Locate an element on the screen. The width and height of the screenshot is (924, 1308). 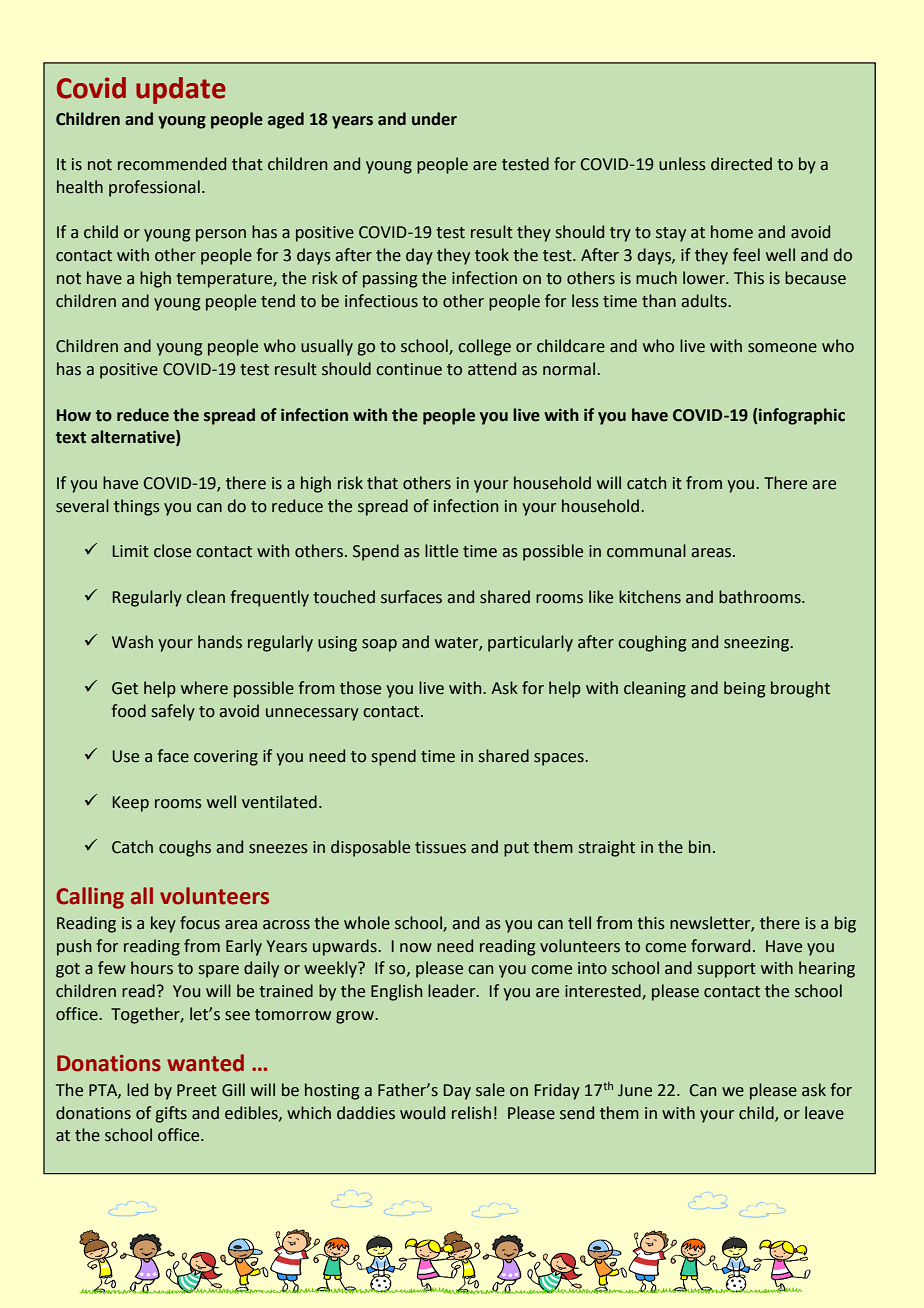
spaces is located at coordinates (560, 759).
